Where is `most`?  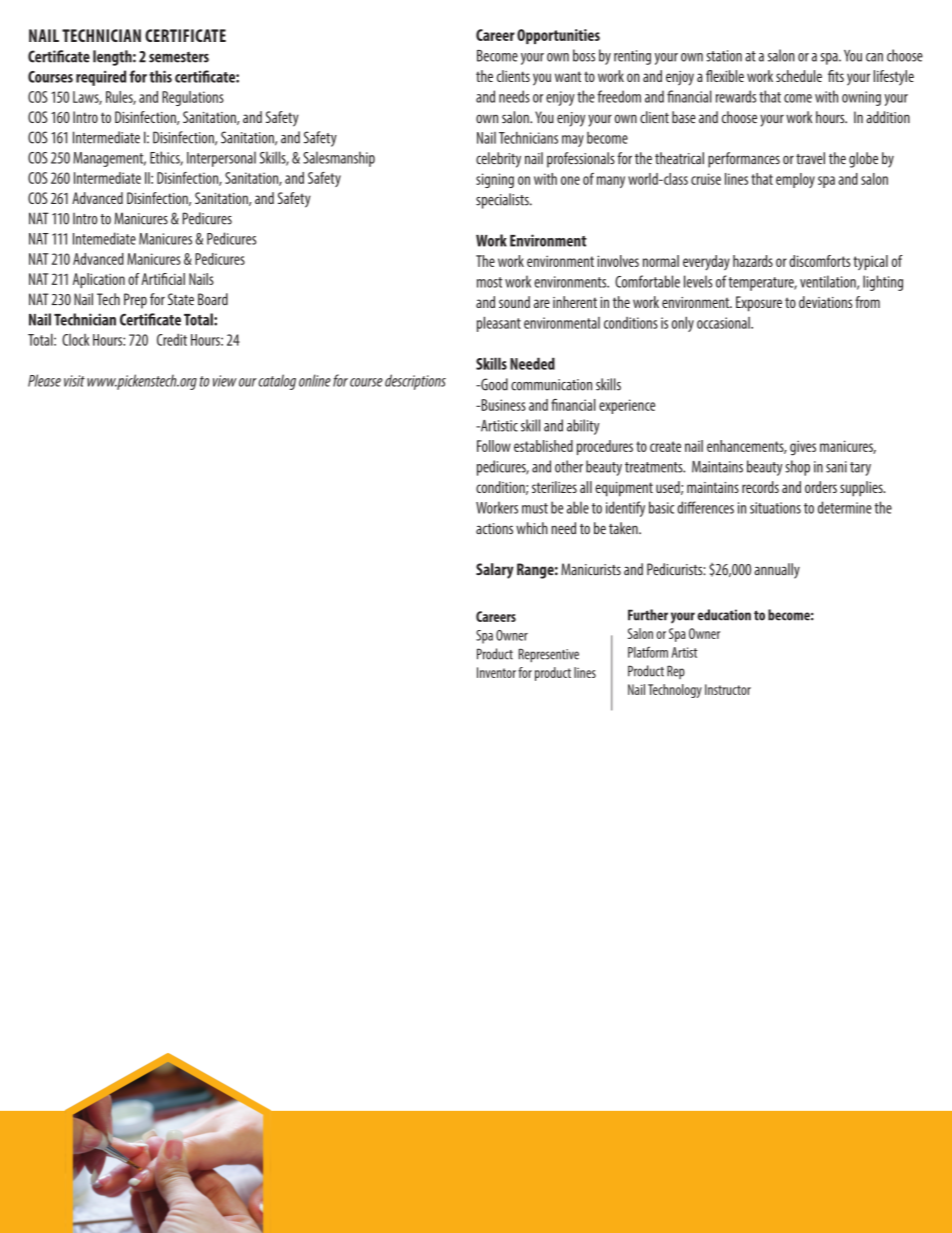 most is located at coordinates (489, 282).
